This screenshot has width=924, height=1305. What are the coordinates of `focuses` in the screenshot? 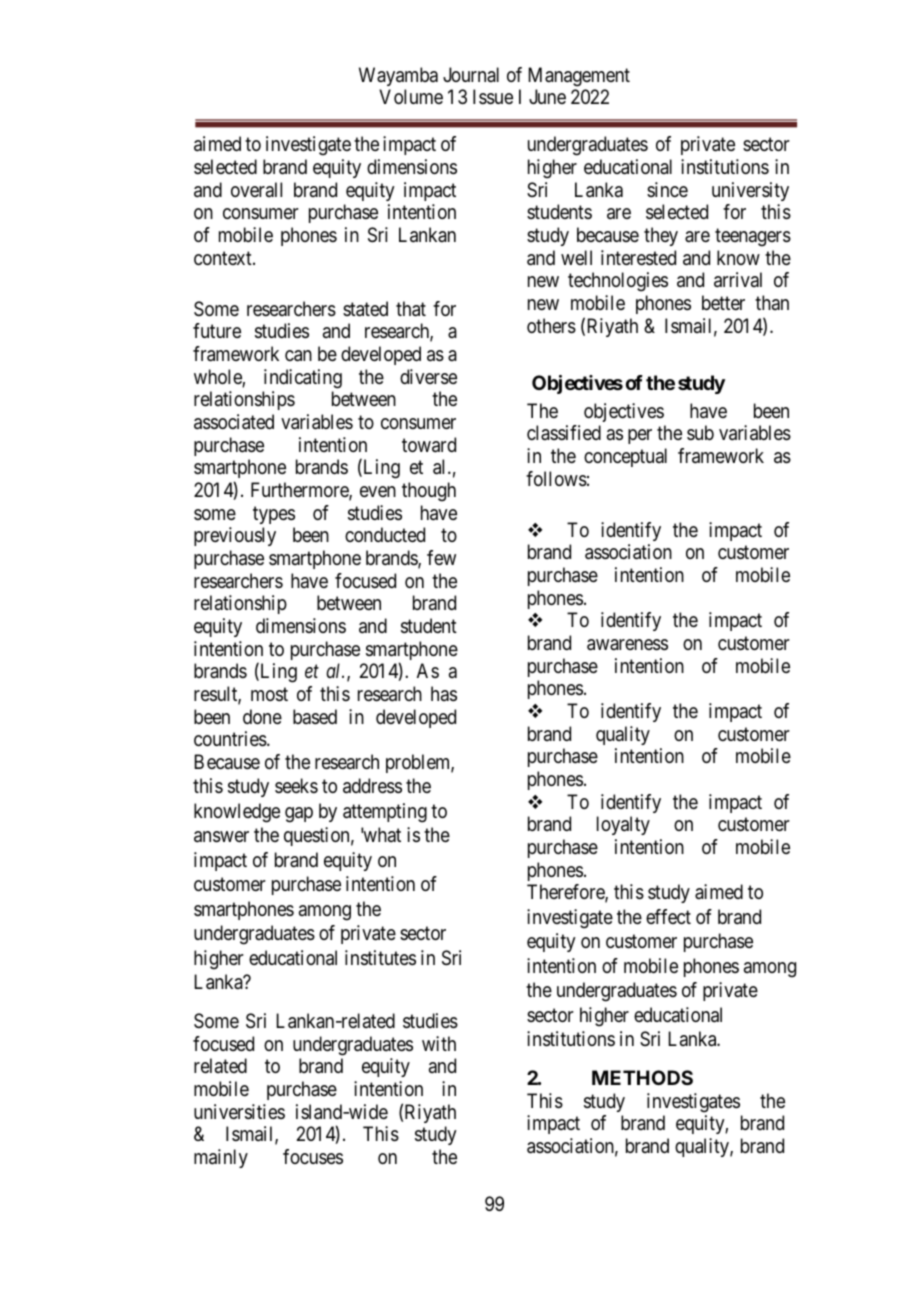 It's located at (313, 1157).
